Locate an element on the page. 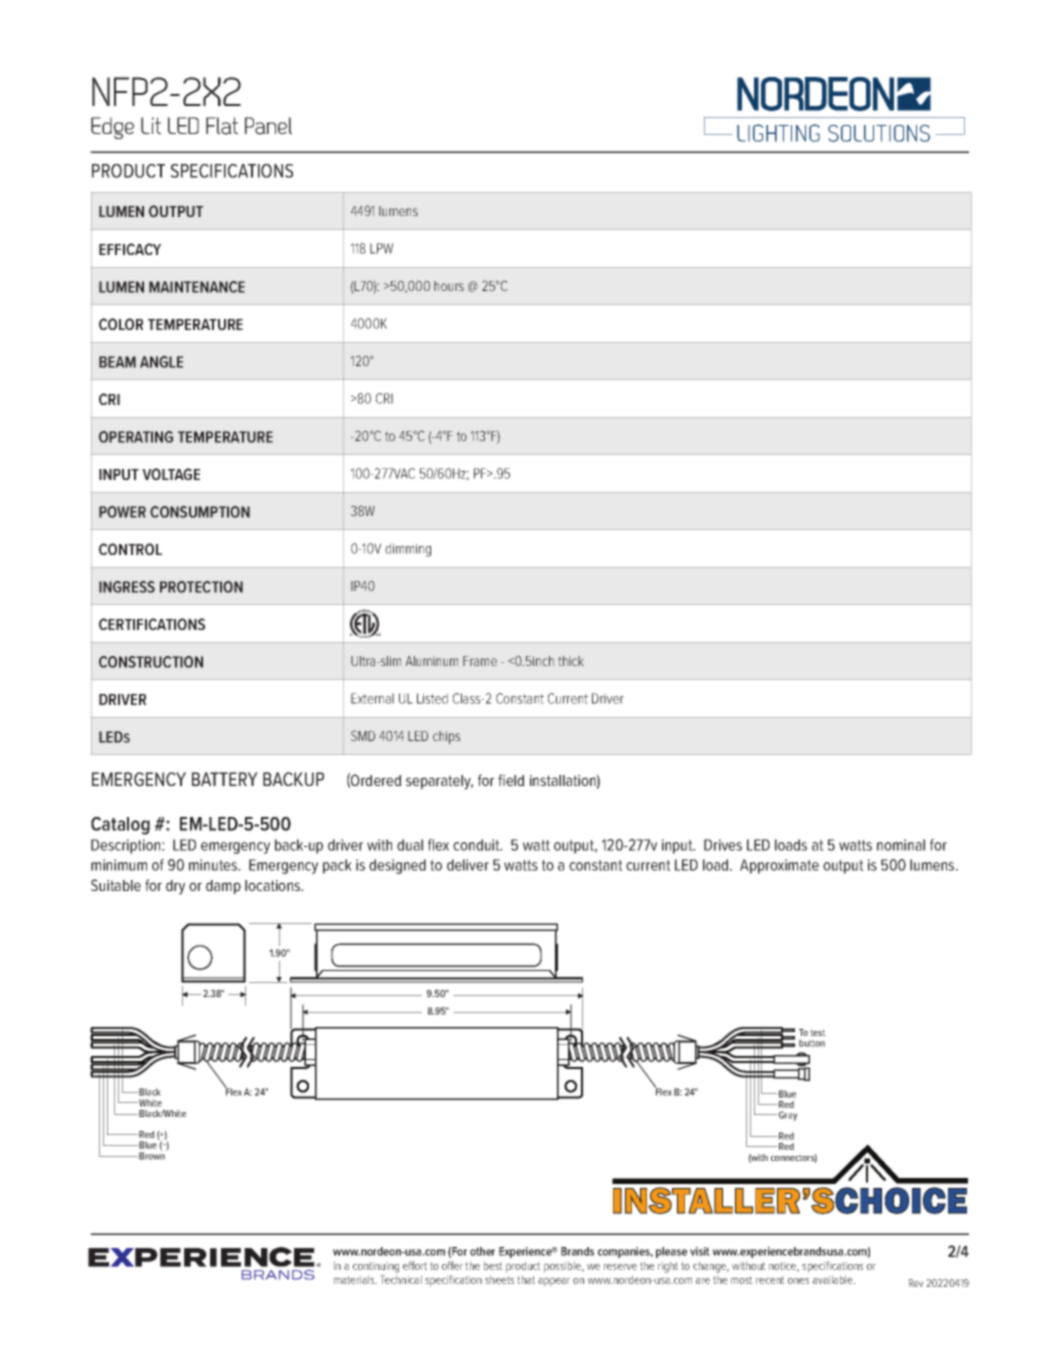  CONSUMPTION is located at coordinates (200, 512).
